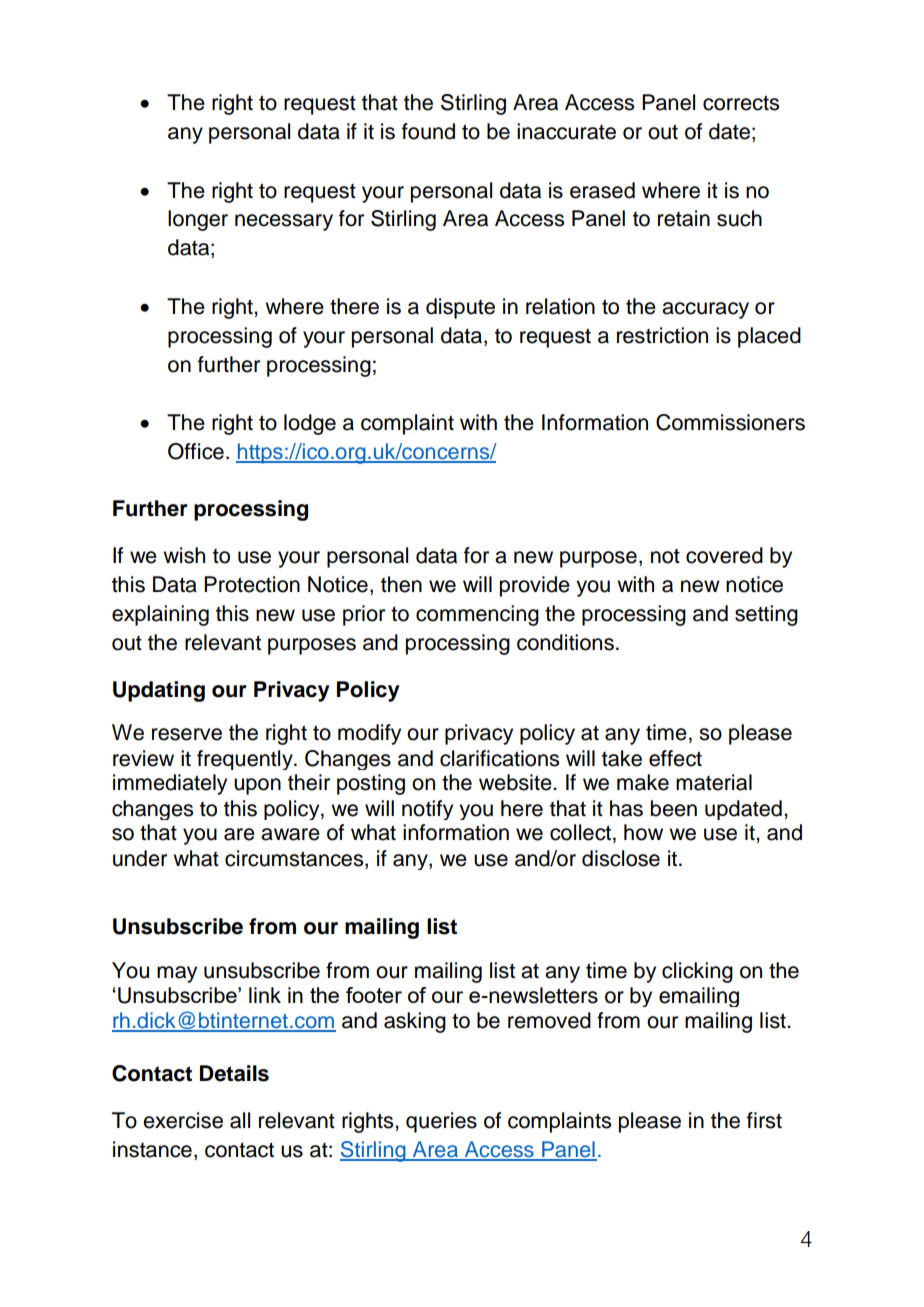 The image size is (924, 1307). What do you see at coordinates (741, 103) in the image?
I see `corrects` at bounding box center [741, 103].
